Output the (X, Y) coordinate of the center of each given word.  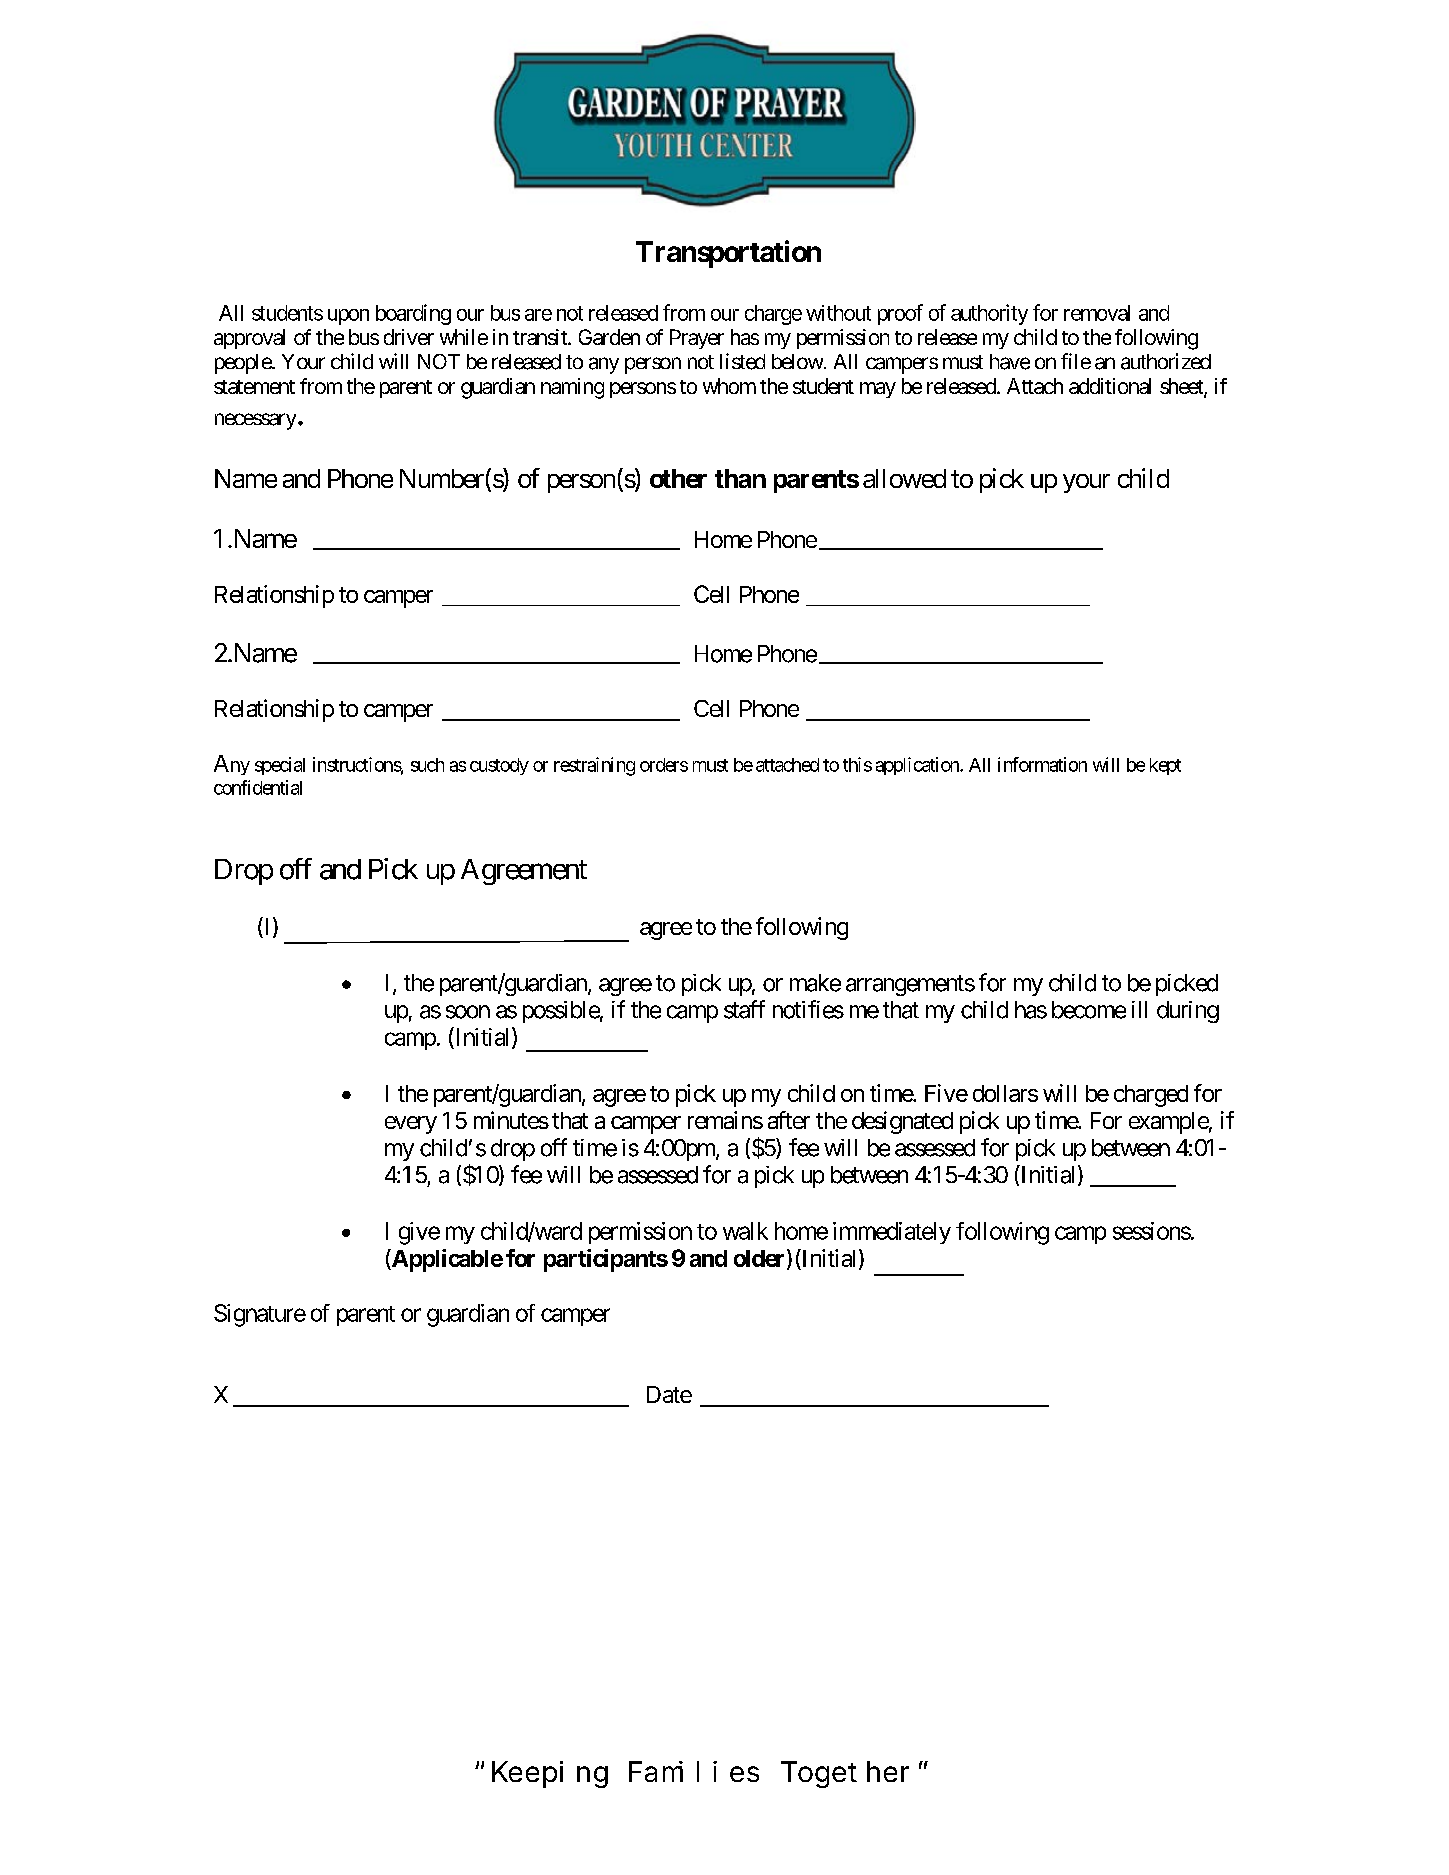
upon (348, 317)
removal (1097, 313)
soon (468, 1012)
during (1188, 1012)
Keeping (550, 1774)
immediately (892, 1233)
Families (694, 1771)
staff (744, 1009)
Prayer (697, 339)
